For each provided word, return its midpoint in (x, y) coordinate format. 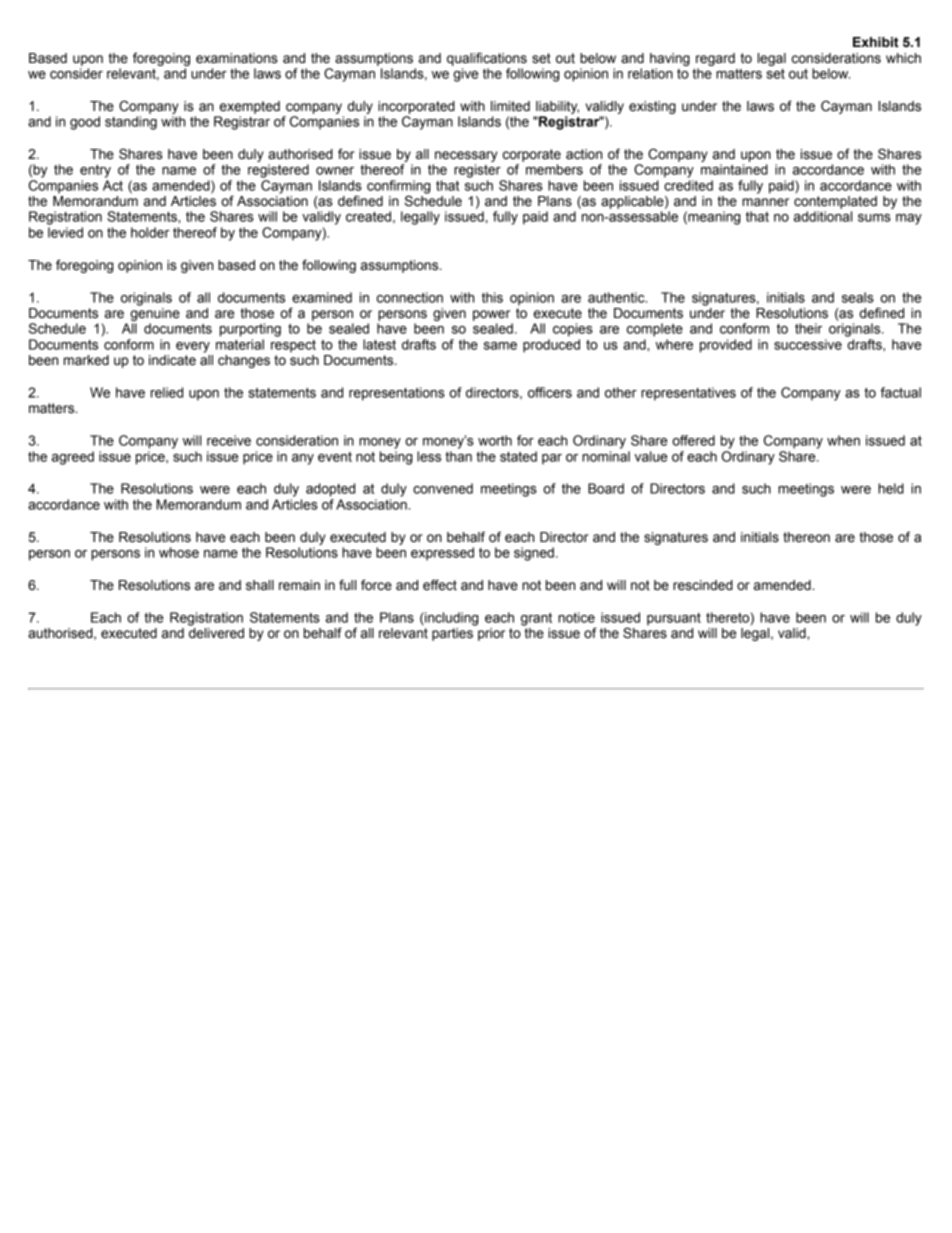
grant (536, 619)
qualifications (487, 59)
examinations (237, 58)
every (193, 347)
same (500, 346)
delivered (216, 632)
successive (808, 344)
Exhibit (876, 42)
